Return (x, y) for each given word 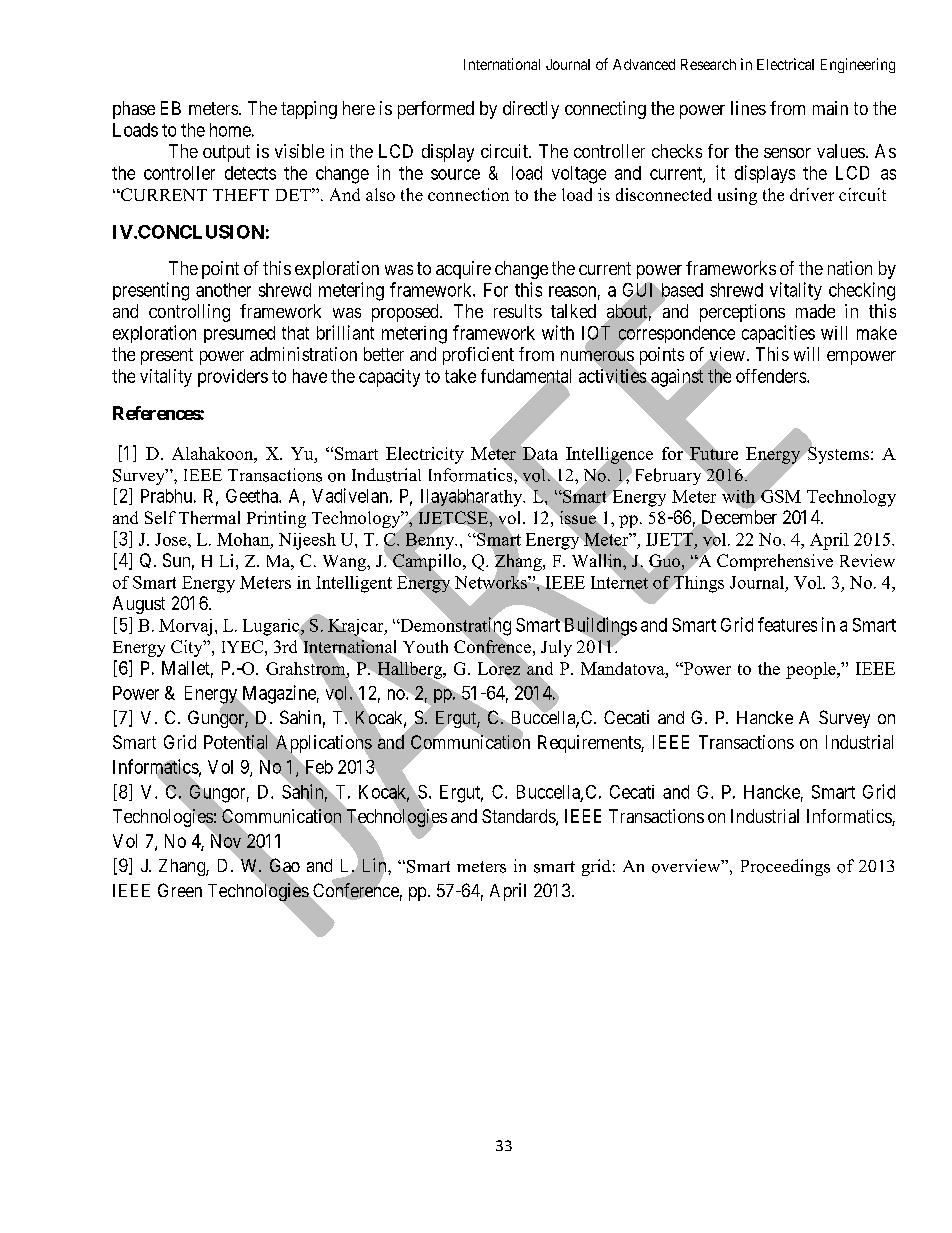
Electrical (785, 64)
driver (812, 194)
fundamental (526, 377)
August (139, 605)
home (230, 130)
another (223, 290)
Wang (345, 563)
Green (180, 890)
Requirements (590, 744)
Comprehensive (775, 562)
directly (531, 110)
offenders (771, 376)
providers (233, 378)
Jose (172, 539)
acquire (463, 270)
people (812, 670)
